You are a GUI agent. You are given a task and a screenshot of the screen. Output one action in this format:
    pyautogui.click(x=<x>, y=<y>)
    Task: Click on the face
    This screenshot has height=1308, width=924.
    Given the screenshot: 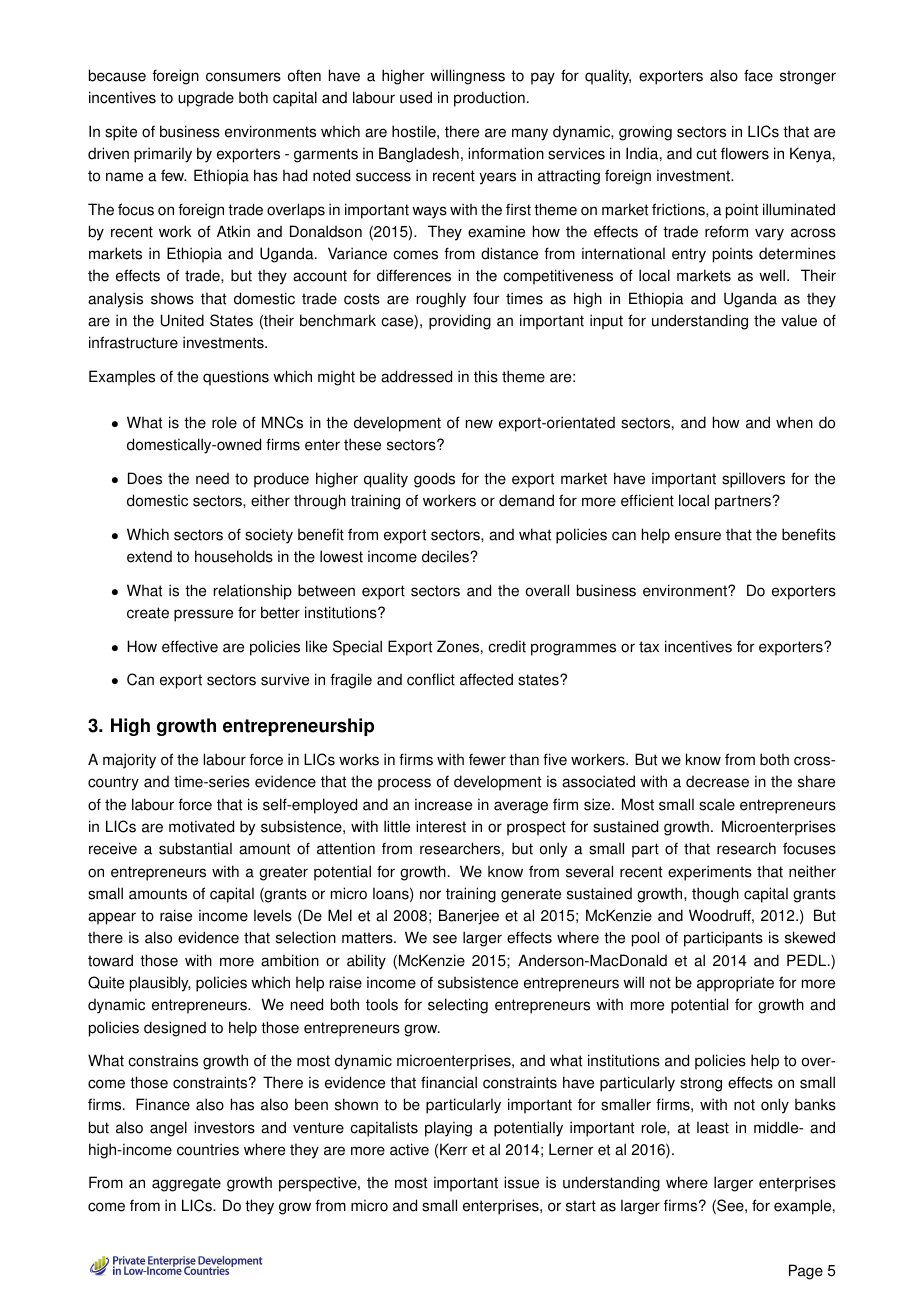 What is the action you would take?
    pyautogui.click(x=758, y=75)
